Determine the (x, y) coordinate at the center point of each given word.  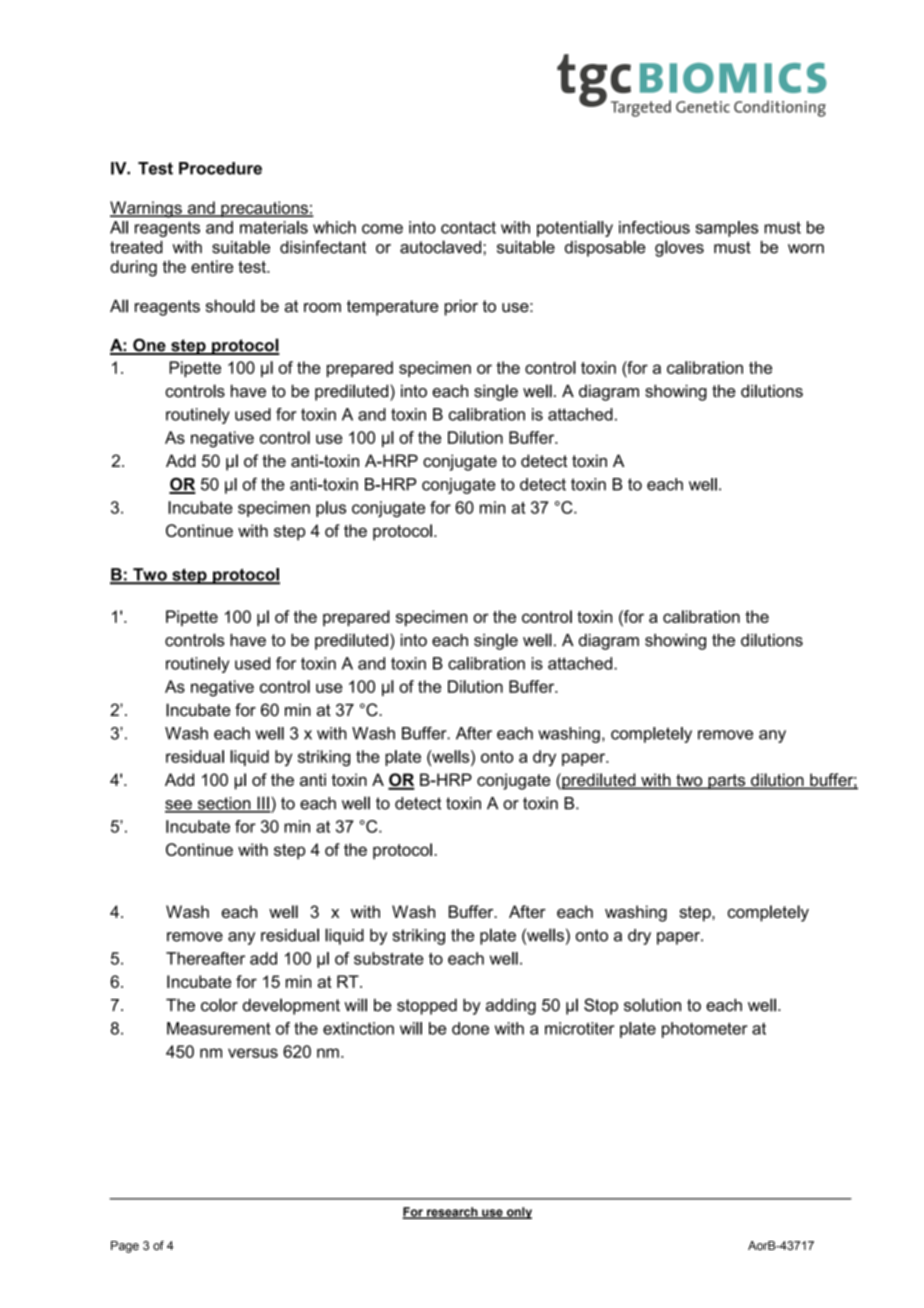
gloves (679, 248)
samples (727, 229)
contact (468, 227)
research (452, 1213)
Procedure (220, 168)
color (219, 1005)
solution (652, 1005)
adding (511, 1007)
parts (727, 782)
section (224, 804)
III (263, 804)
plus (331, 509)
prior (461, 307)
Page (125, 1247)
